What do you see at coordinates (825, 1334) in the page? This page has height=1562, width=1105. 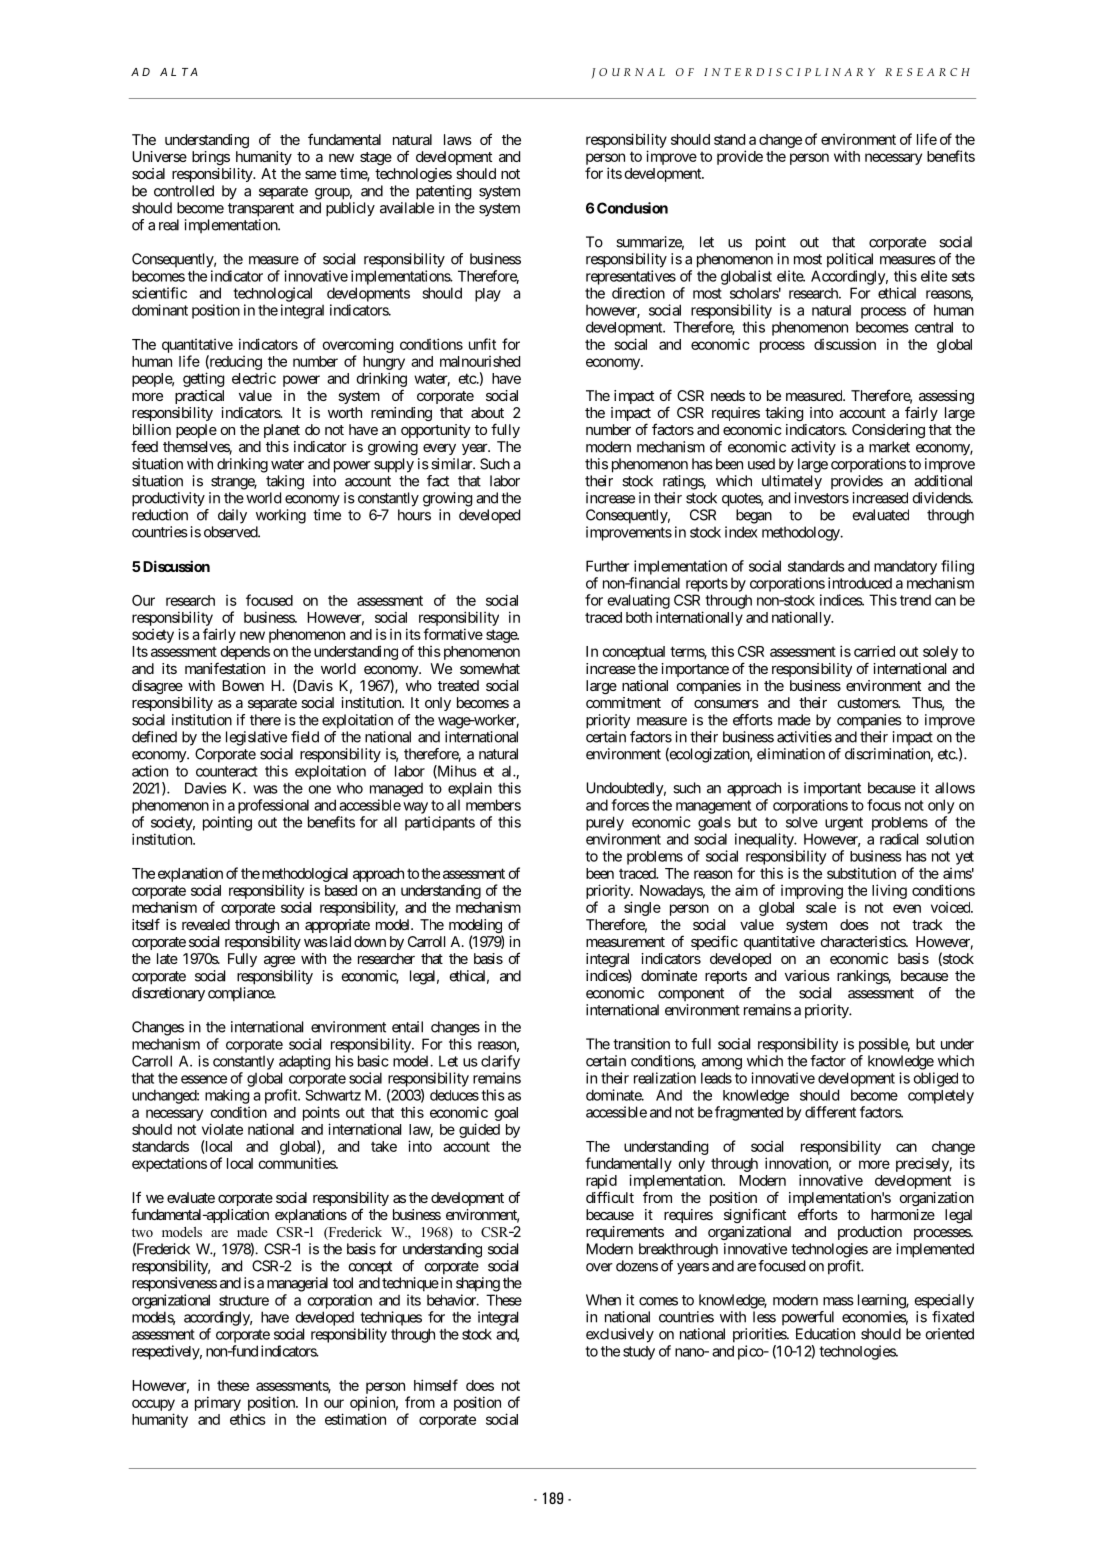 I see `Education` at bounding box center [825, 1334].
